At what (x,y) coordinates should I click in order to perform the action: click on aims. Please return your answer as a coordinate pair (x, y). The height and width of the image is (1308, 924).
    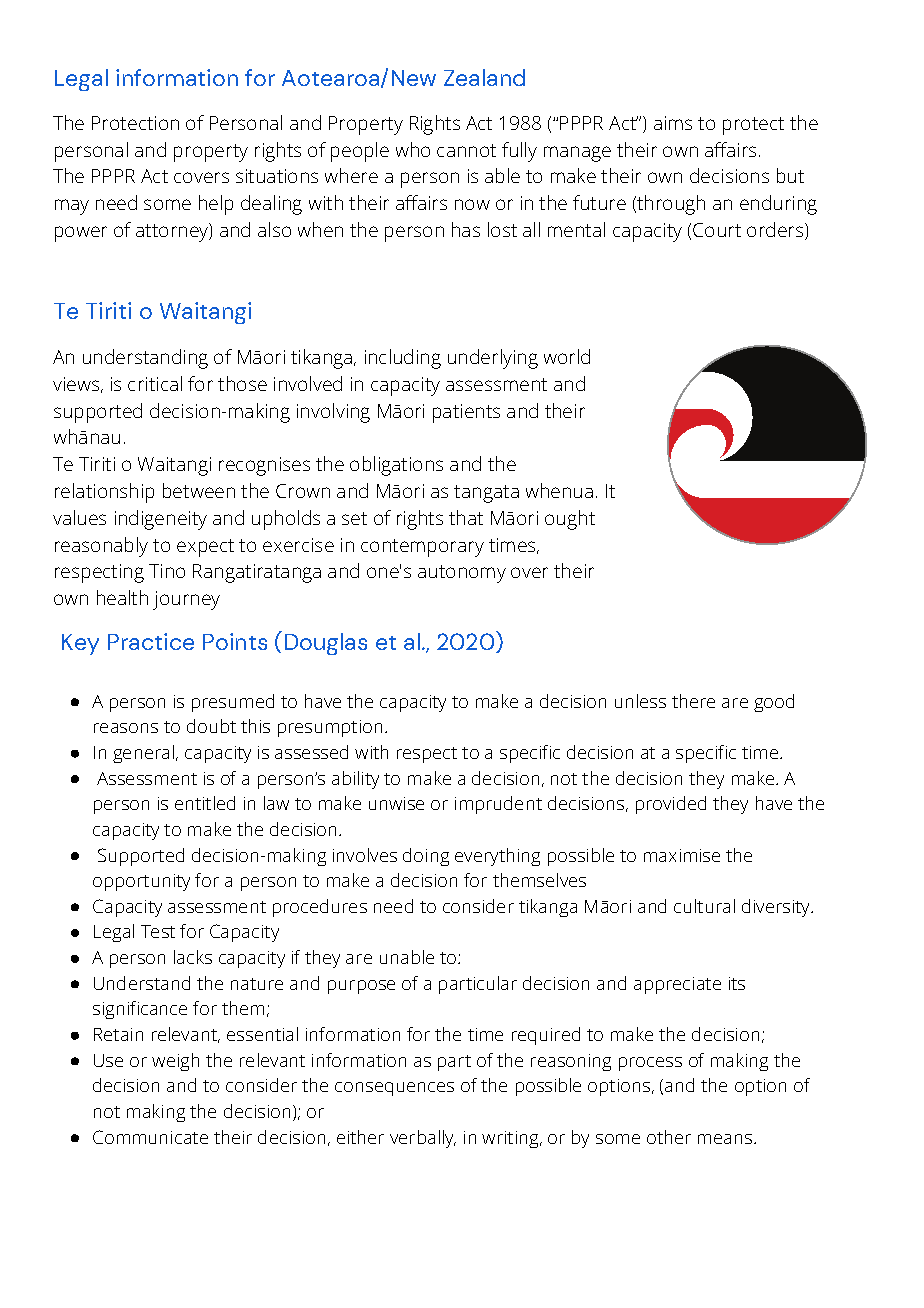
    Looking at the image, I should click on (673, 123).
